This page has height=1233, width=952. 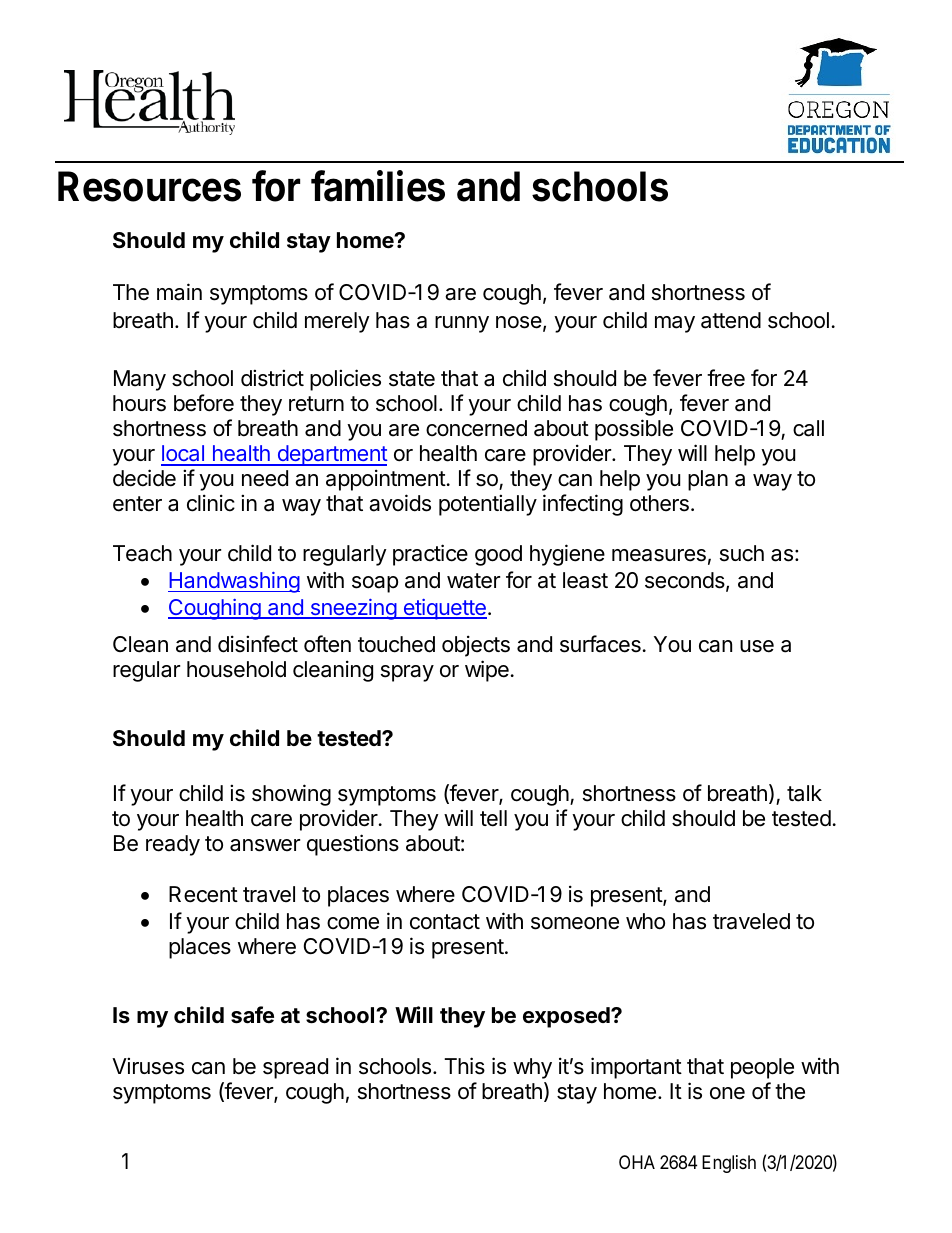 What do you see at coordinates (464, 1066) in the page?
I see `This` at bounding box center [464, 1066].
